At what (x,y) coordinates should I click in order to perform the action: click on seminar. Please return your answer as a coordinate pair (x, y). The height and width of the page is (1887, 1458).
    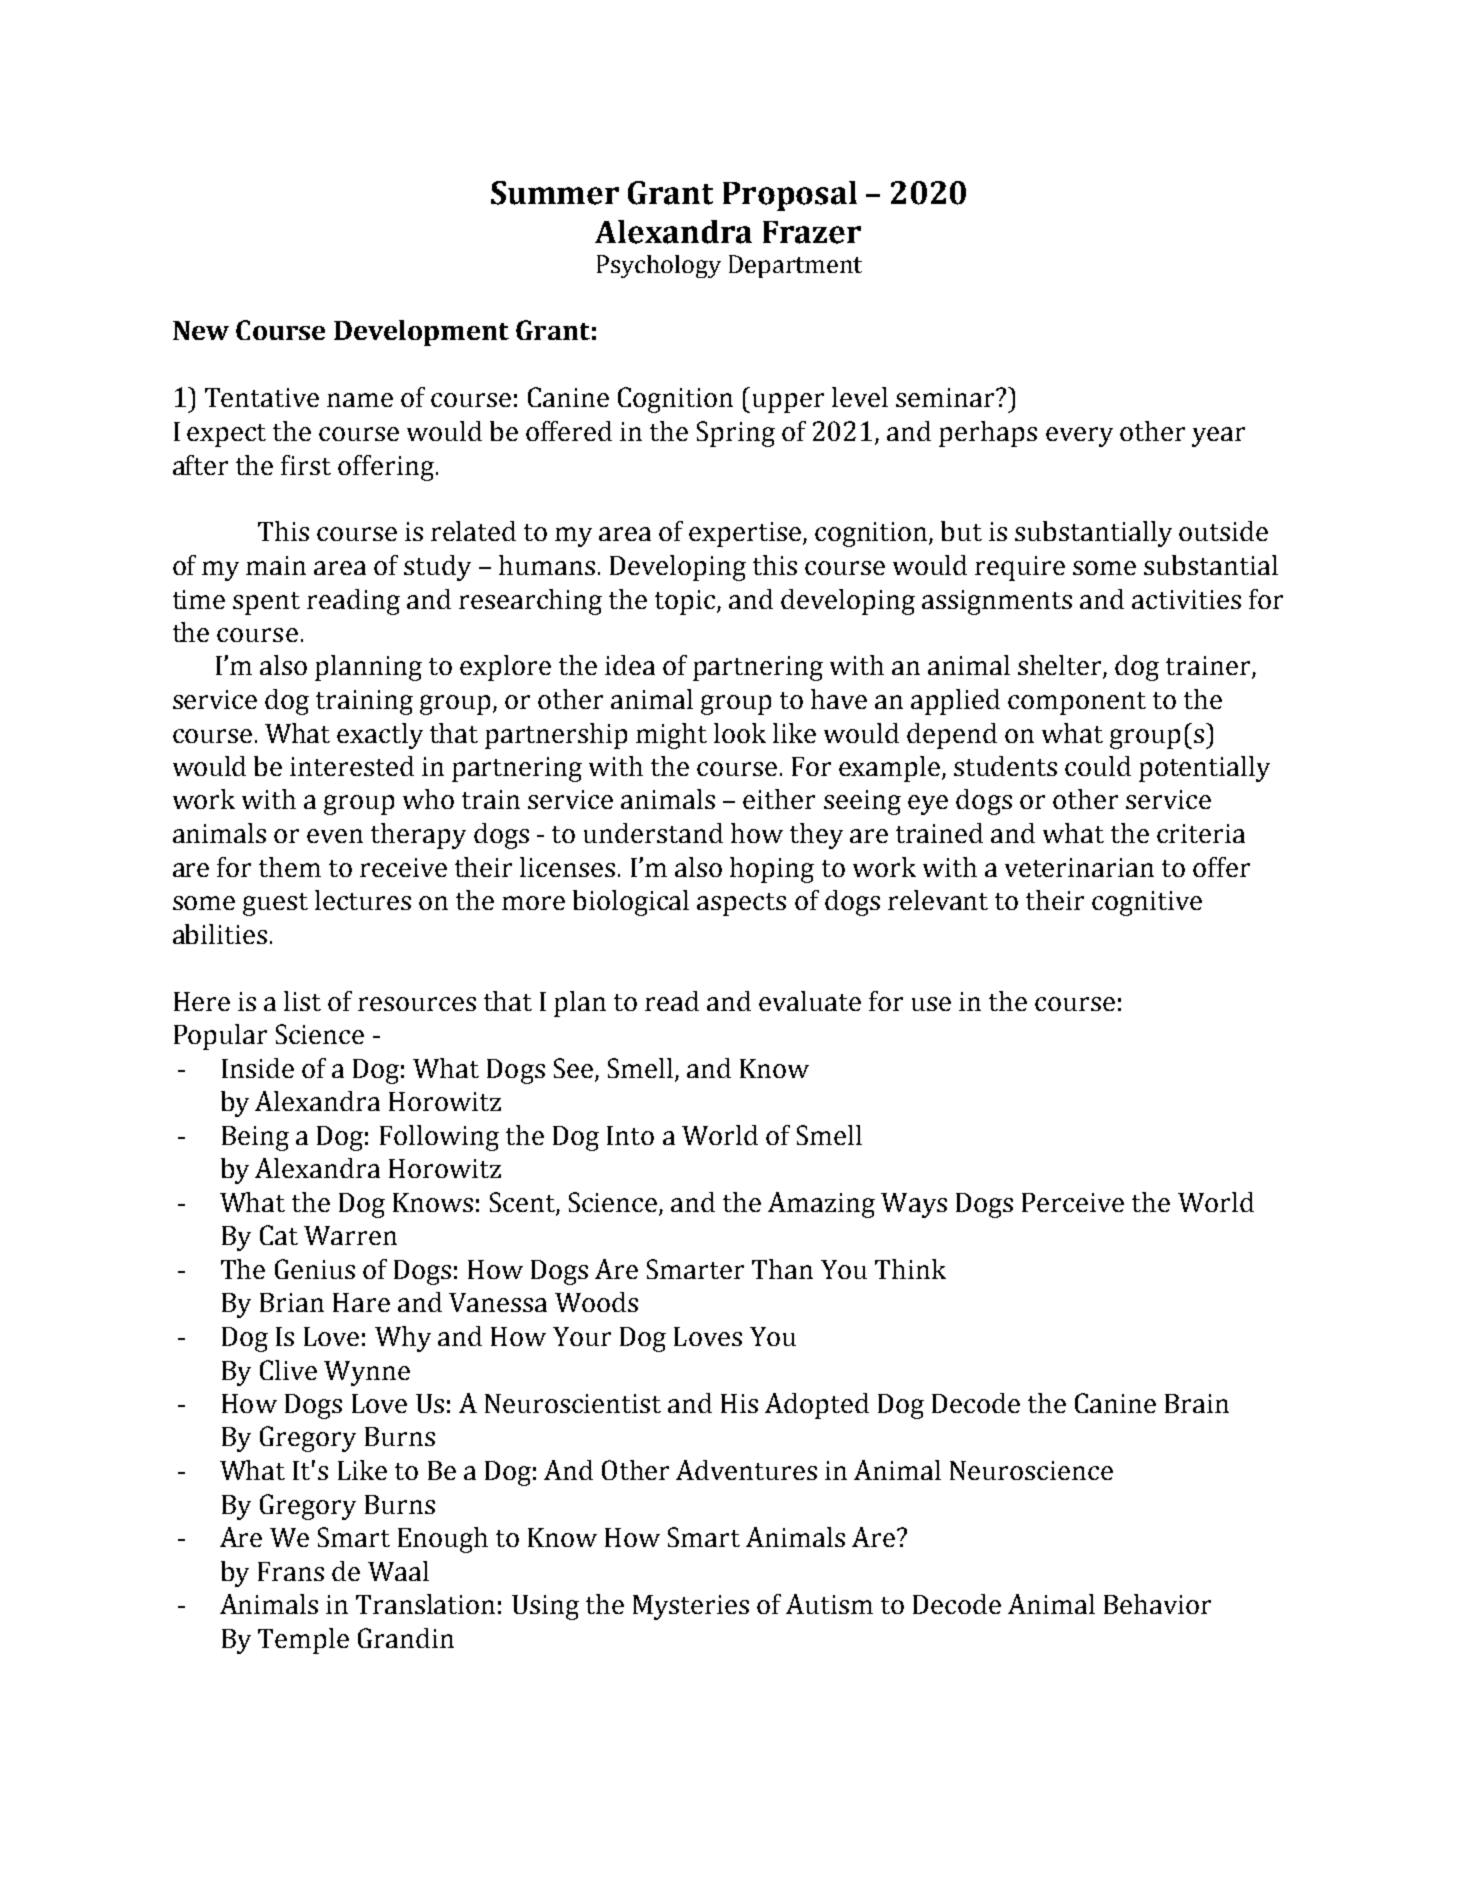
    Looking at the image, I should click on (946, 397).
